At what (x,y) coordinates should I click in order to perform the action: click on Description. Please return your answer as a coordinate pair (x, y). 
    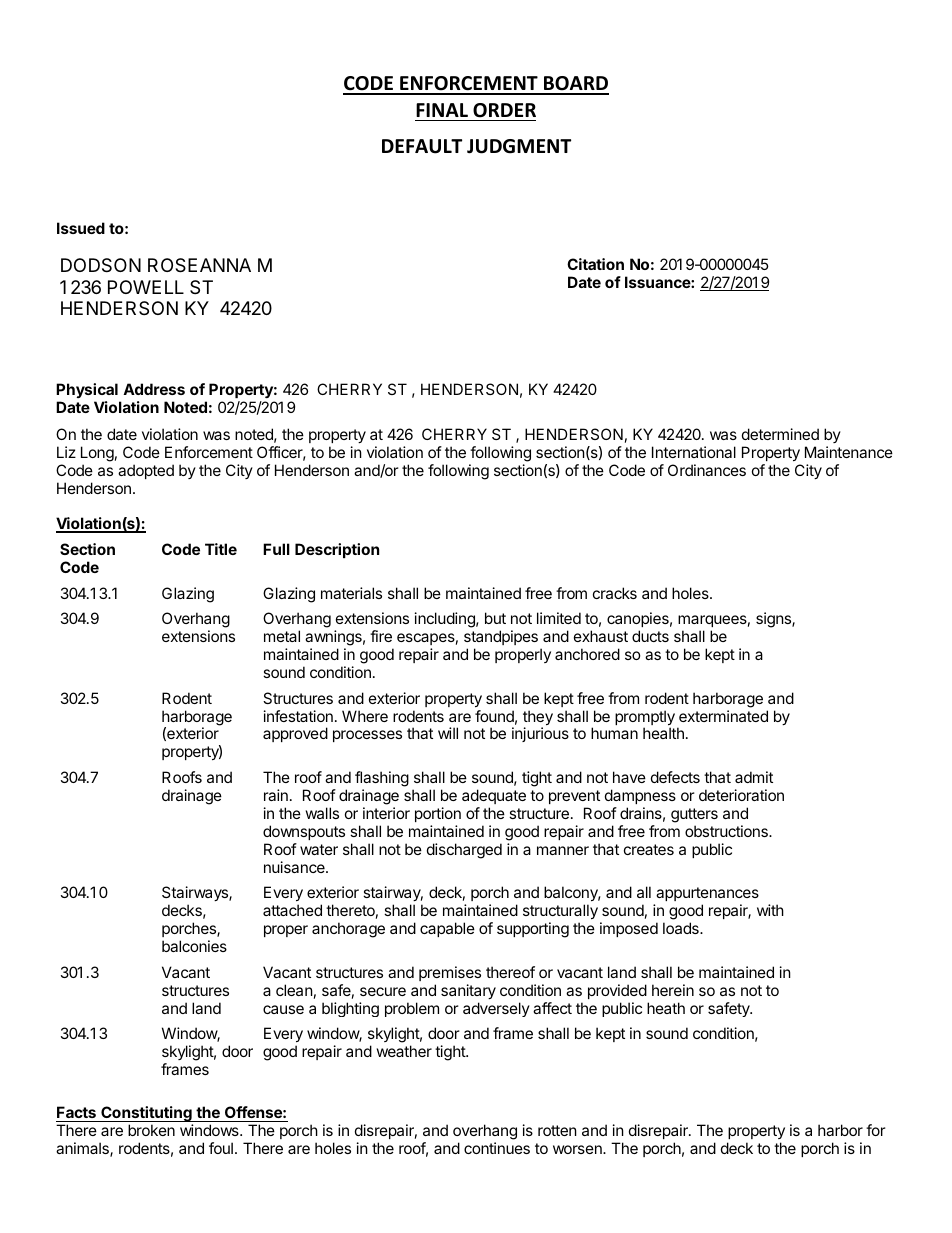
    Looking at the image, I should click on (337, 550).
